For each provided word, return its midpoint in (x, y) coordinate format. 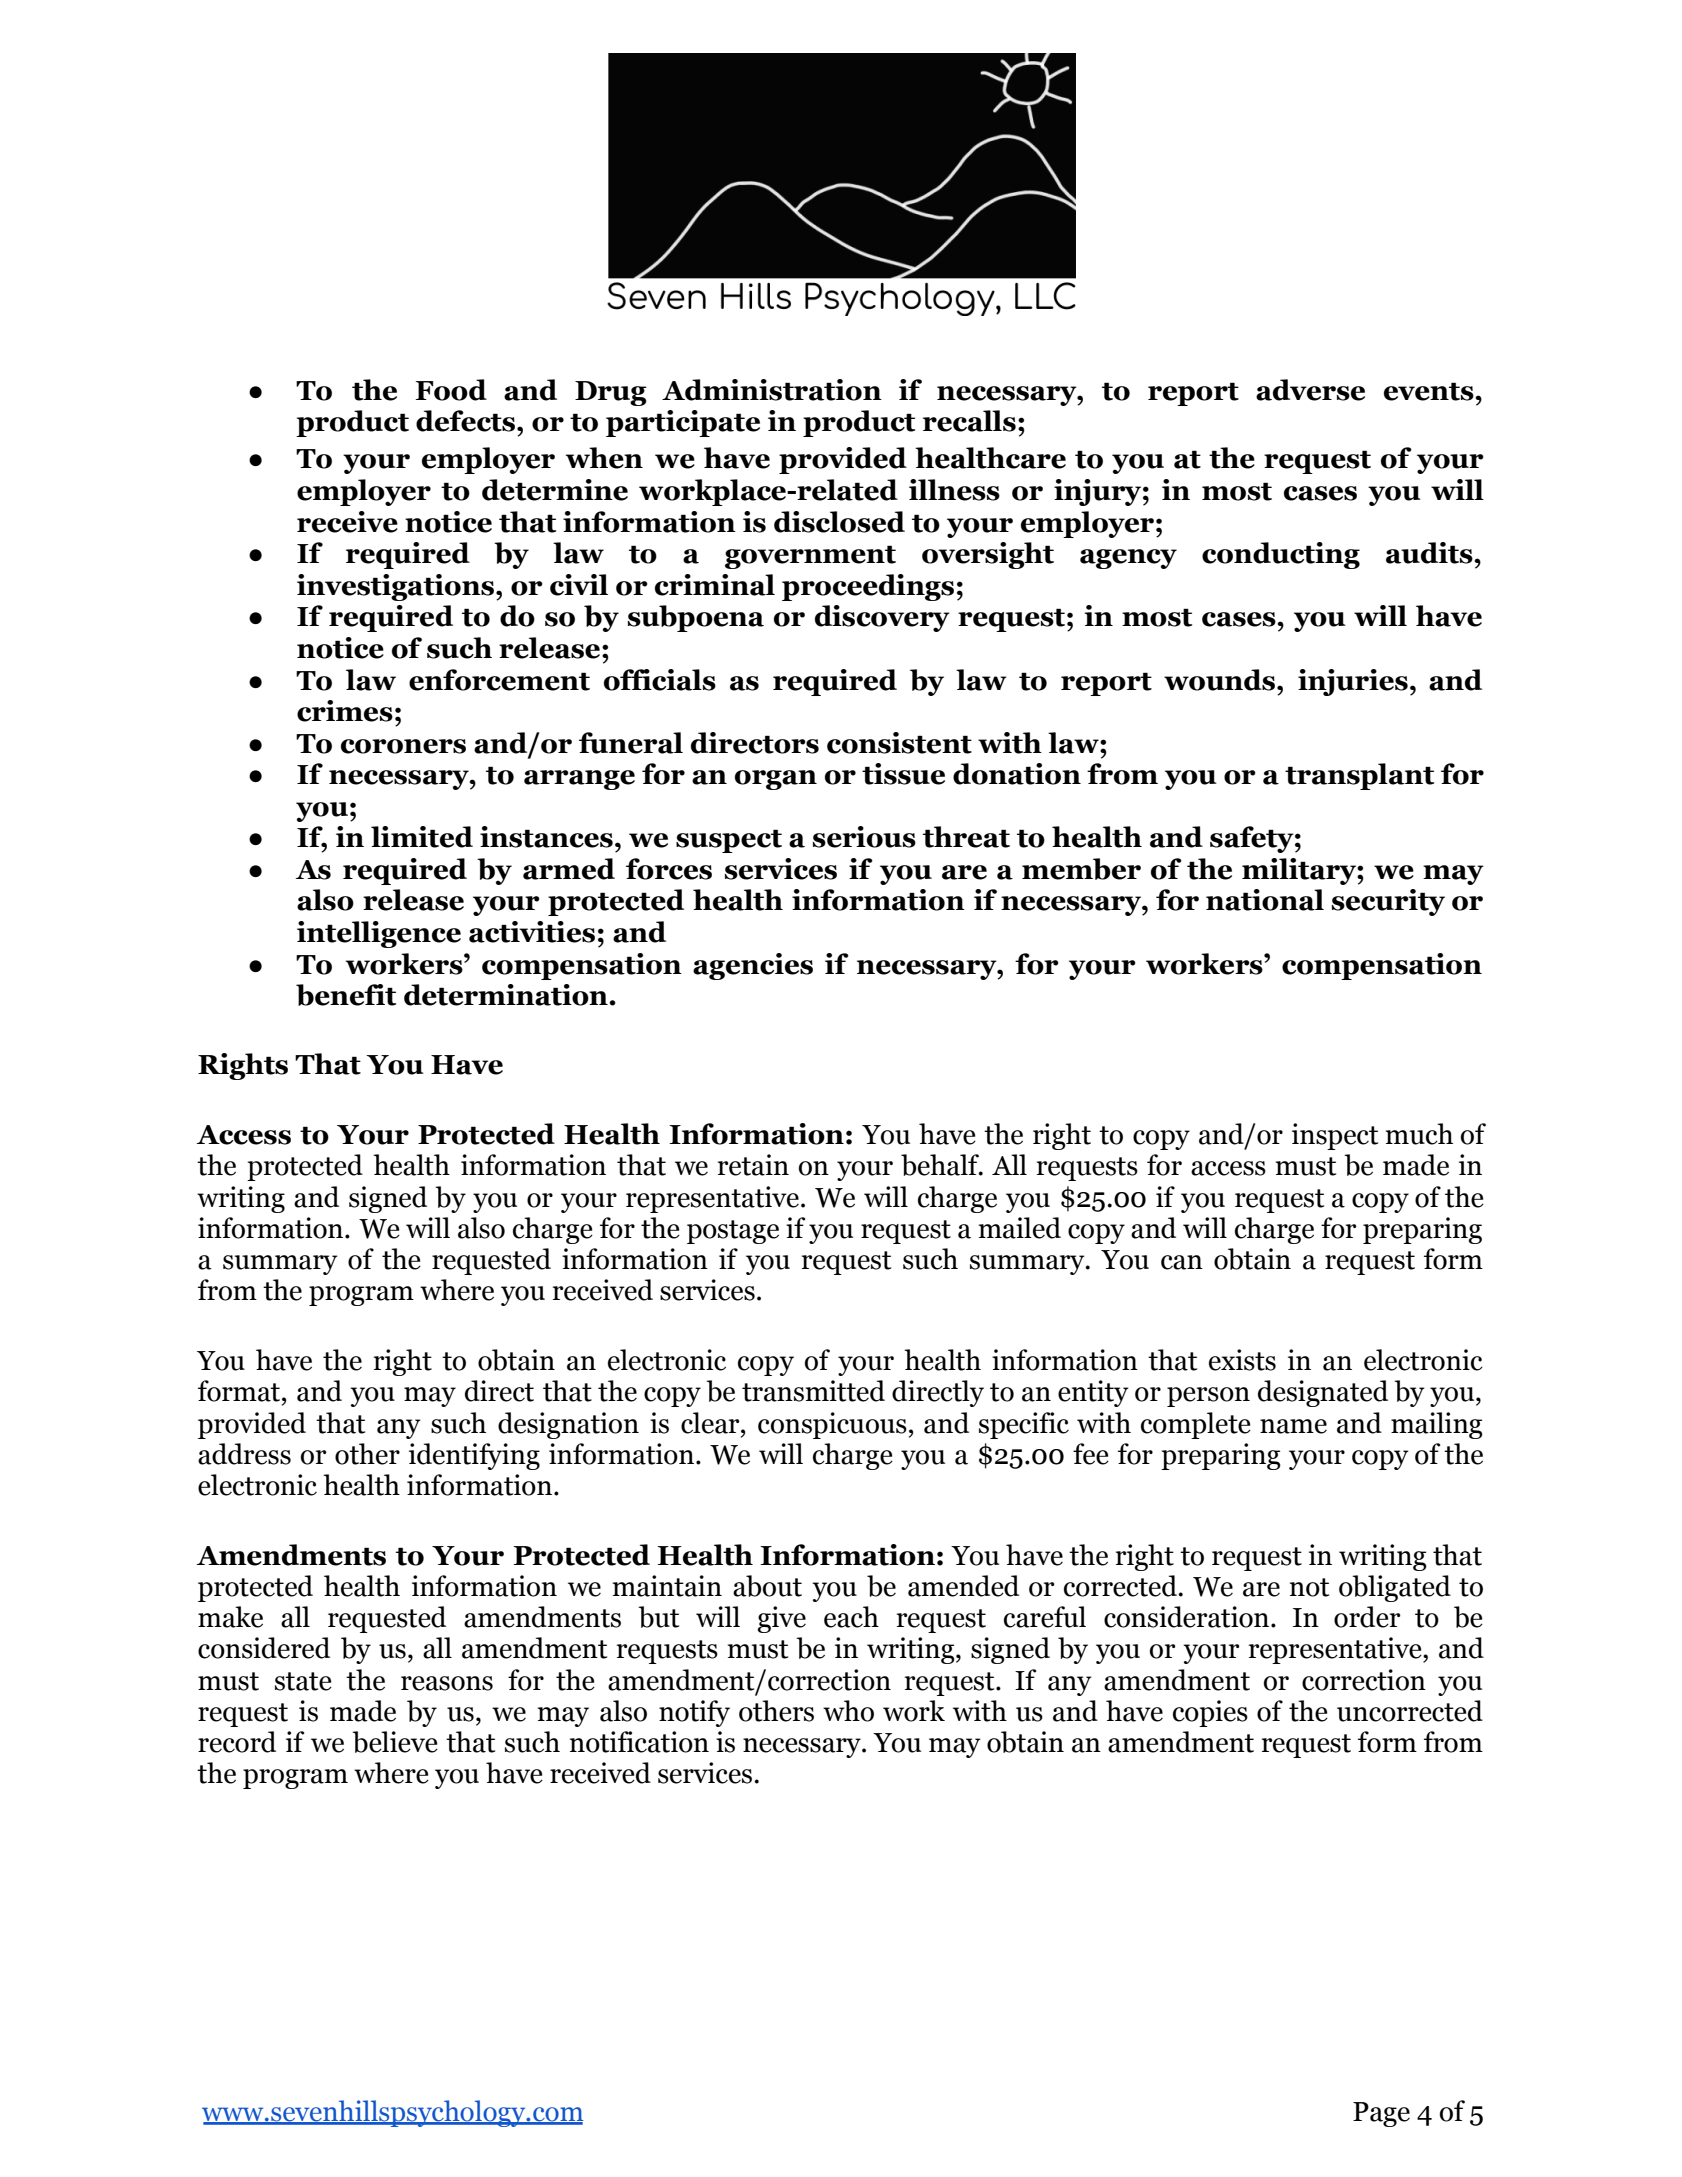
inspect (1335, 1136)
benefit (346, 995)
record (237, 1742)
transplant (1359, 776)
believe (395, 1742)
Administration (772, 390)
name (1293, 1426)
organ (776, 780)
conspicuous (832, 1425)
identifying (474, 1456)
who (848, 1711)
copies (1210, 1713)
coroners (403, 746)
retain (753, 1165)
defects (467, 421)
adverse (1310, 390)
